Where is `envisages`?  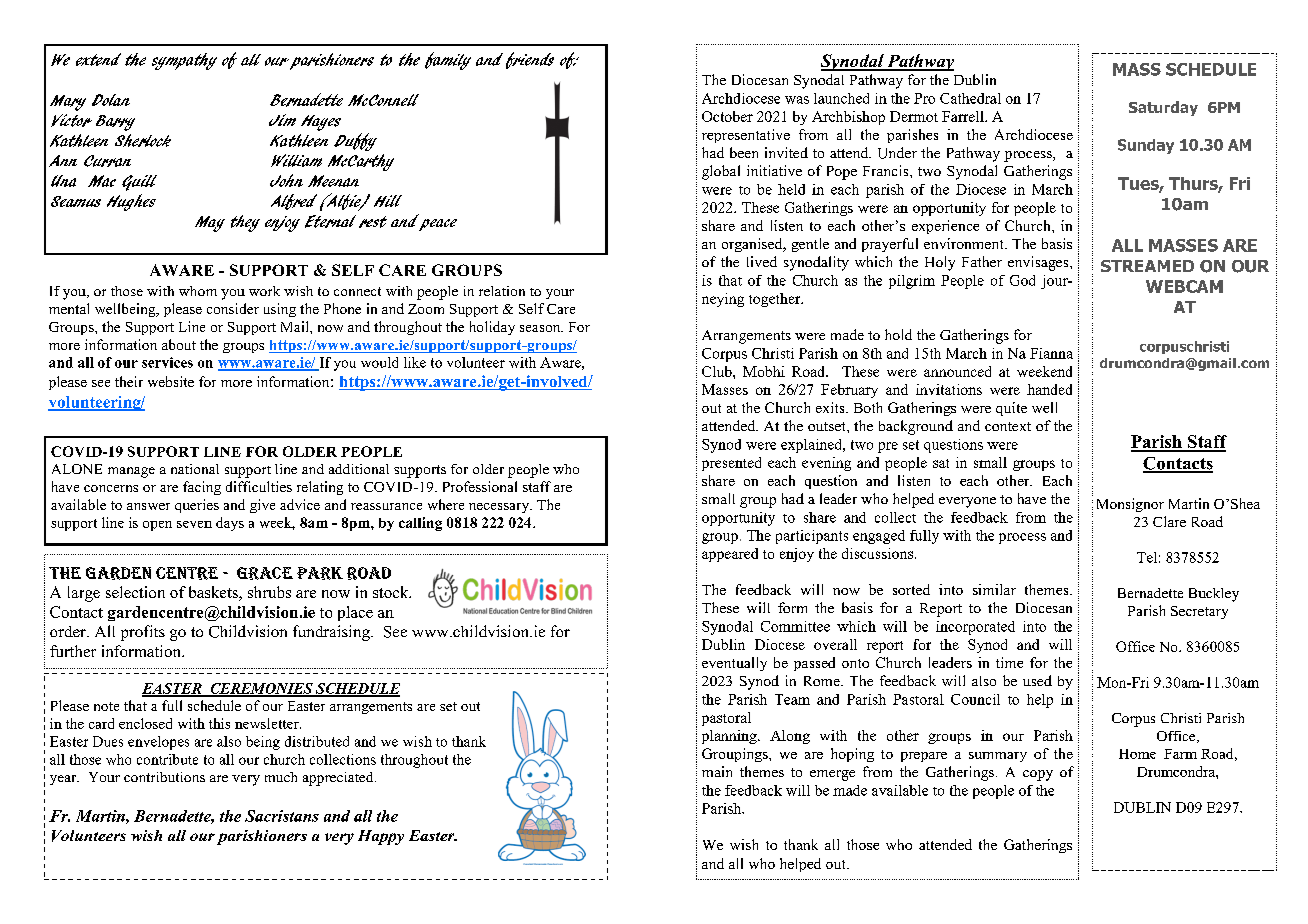
envisages is located at coordinates (1039, 263).
